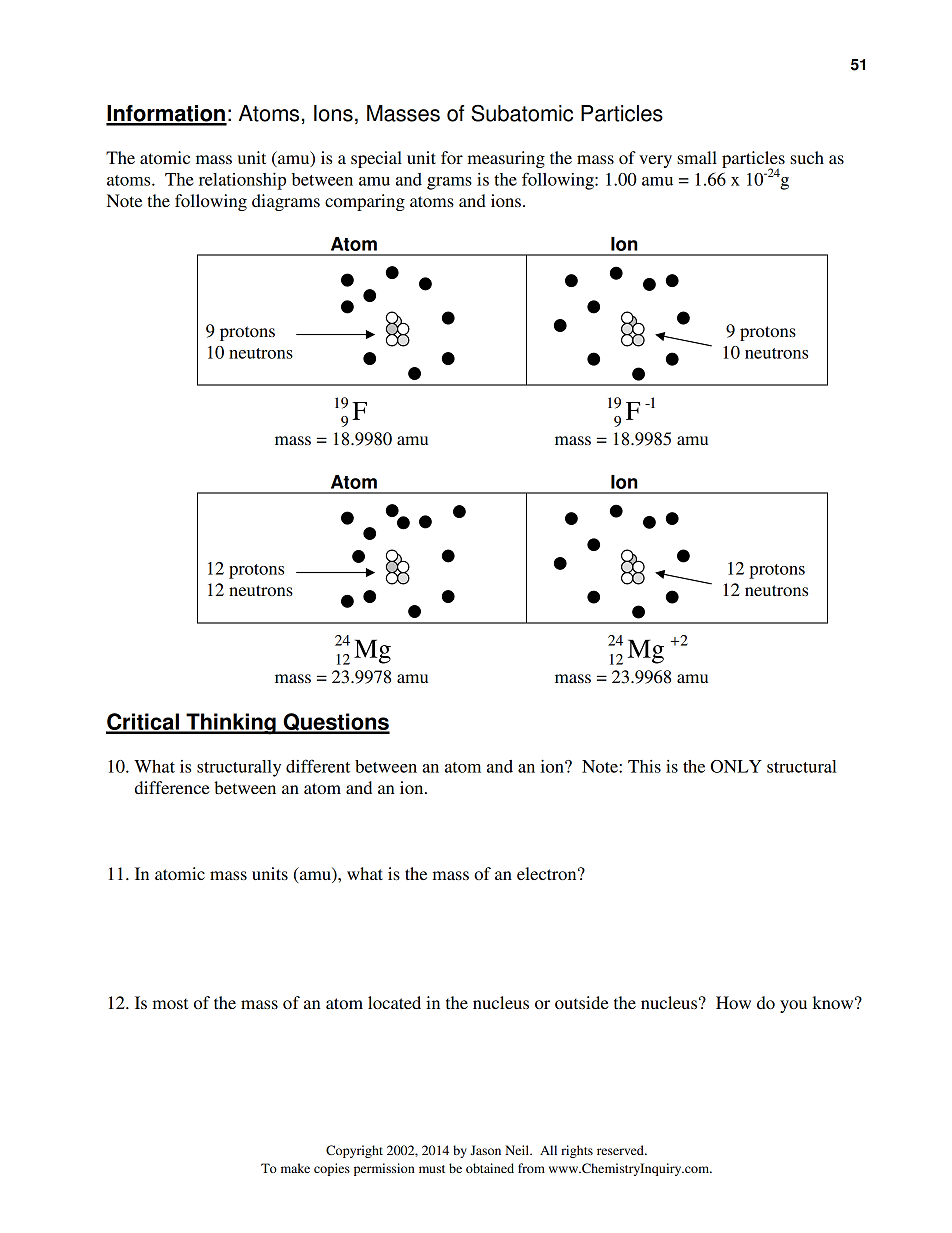 Image resolution: width=952 pixels, height=1233 pixels. Describe the element at coordinates (655, 161) in the screenshot. I see `very` at that location.
